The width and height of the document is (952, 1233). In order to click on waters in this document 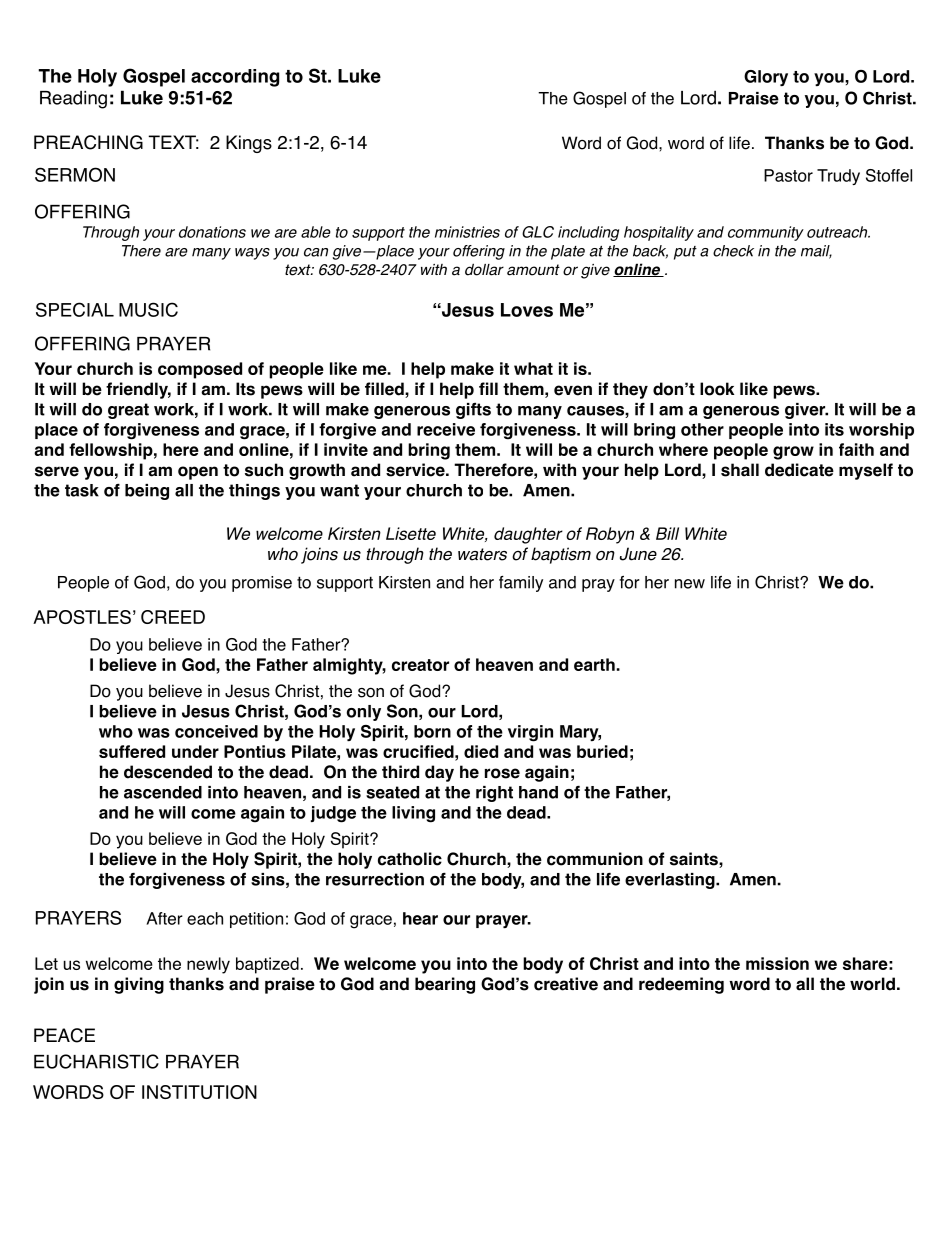, I will do `click(482, 554)`.
